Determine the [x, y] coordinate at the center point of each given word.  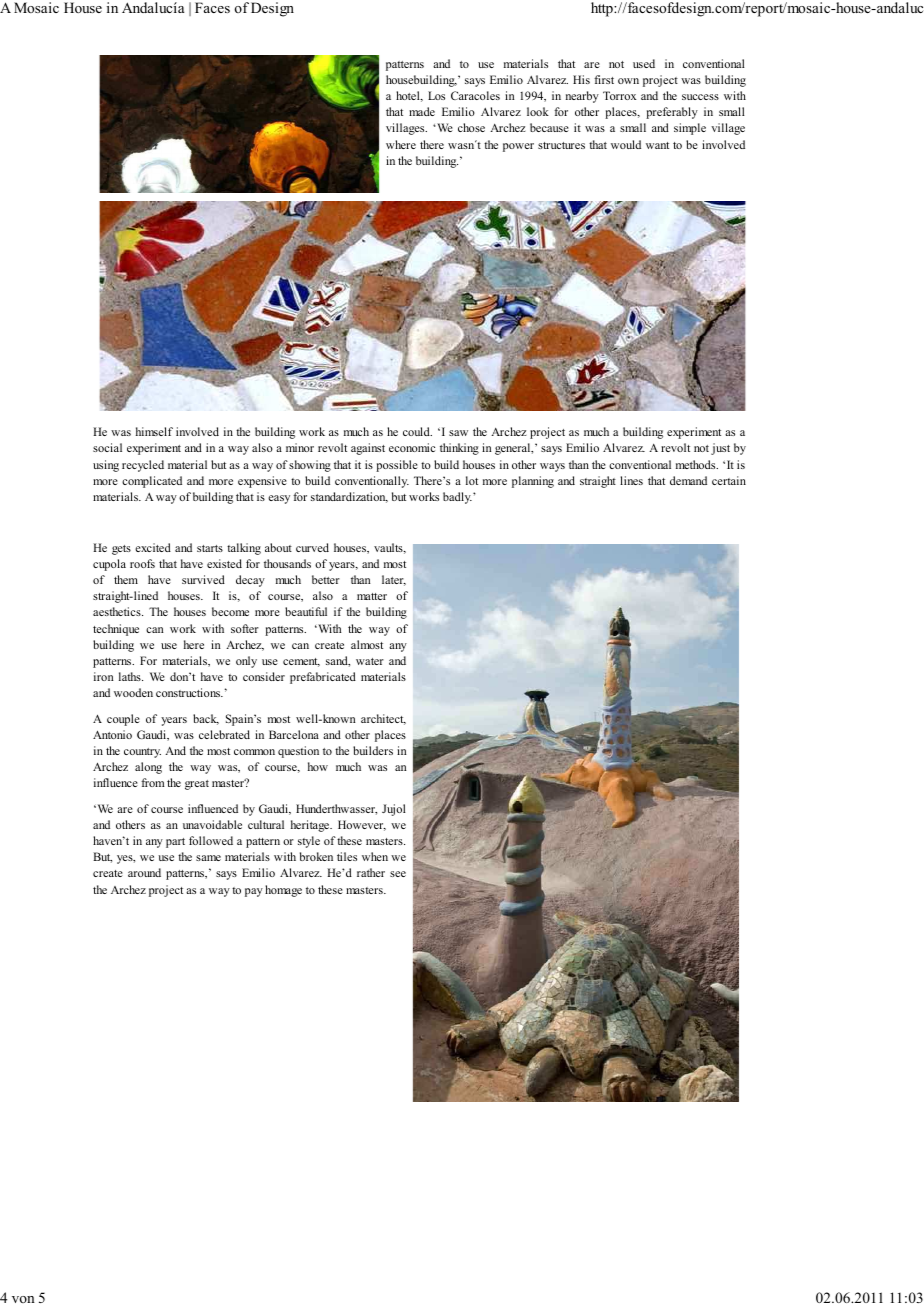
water [370, 661]
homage [283, 891]
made [422, 111]
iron [104, 676]
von [23, 1299]
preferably [672, 113]
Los [436, 95]
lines [631, 480]
